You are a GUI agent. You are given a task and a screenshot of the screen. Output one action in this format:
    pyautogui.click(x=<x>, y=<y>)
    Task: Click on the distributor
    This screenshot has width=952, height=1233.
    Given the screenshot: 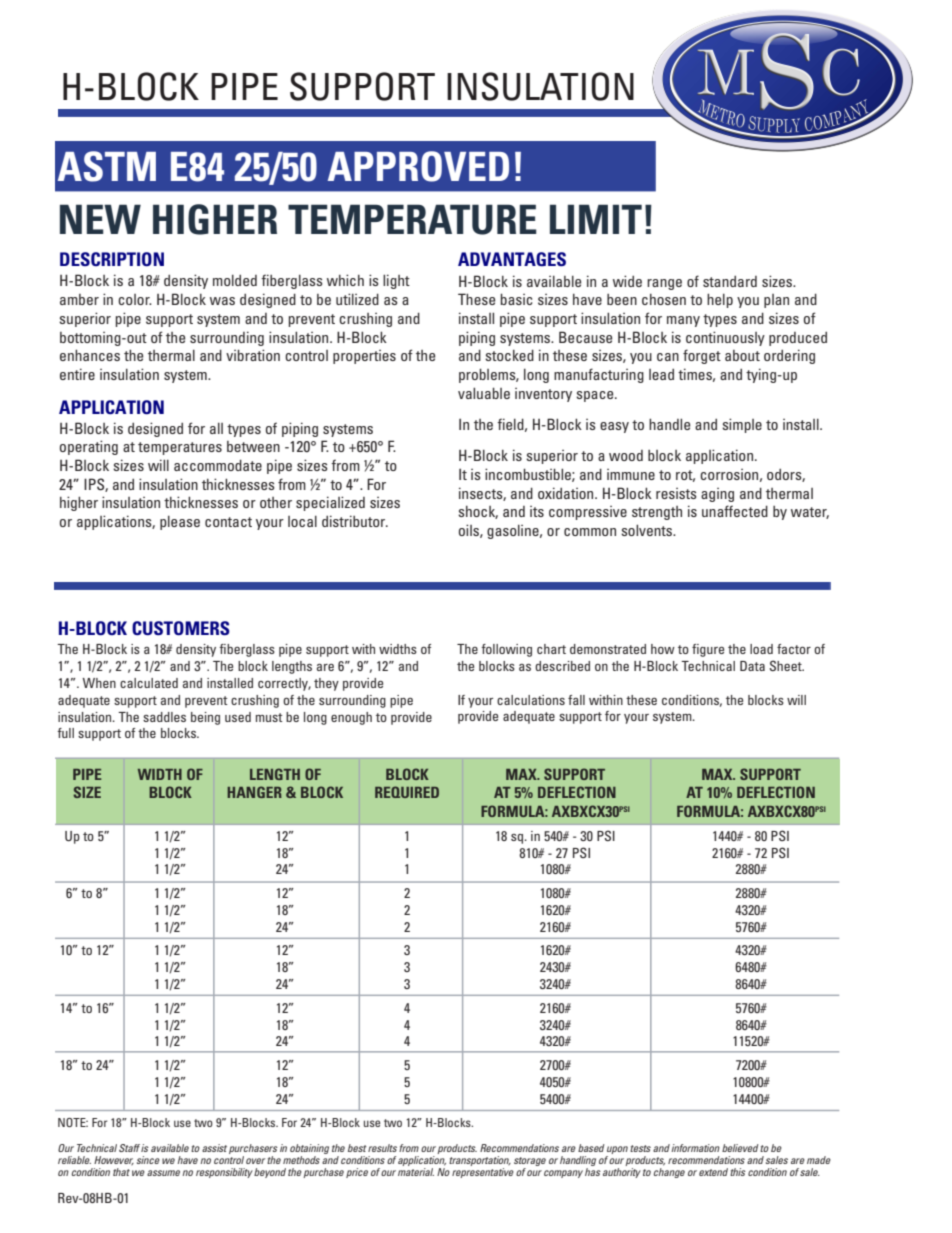 What is the action you would take?
    pyautogui.click(x=354, y=521)
